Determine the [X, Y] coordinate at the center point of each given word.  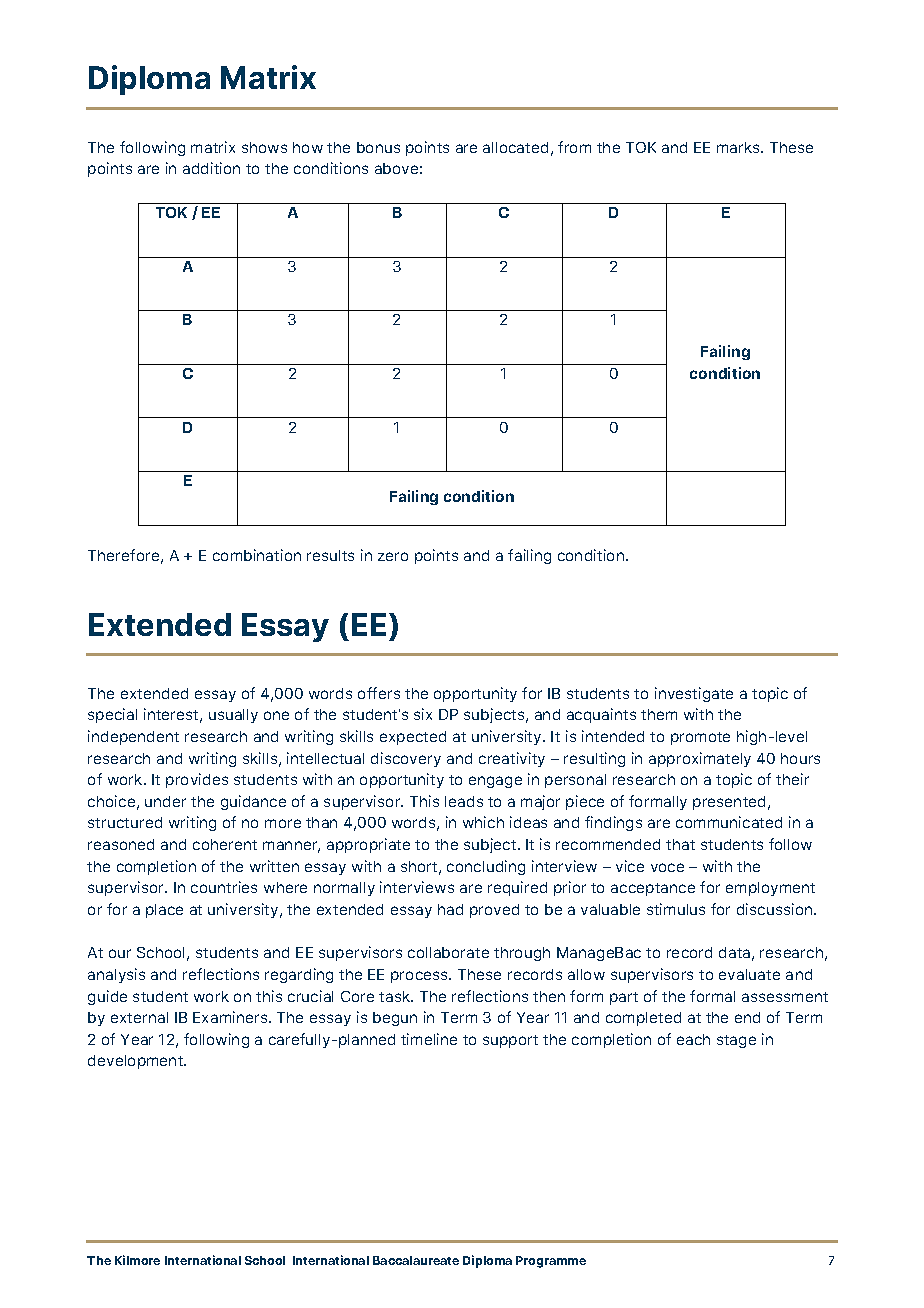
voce [667, 867]
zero [393, 556]
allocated [515, 147]
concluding [486, 867]
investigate [694, 694]
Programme [551, 1262]
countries [224, 887]
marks [740, 147]
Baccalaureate [416, 1260]
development [137, 1062]
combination [257, 555]
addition [211, 168]
